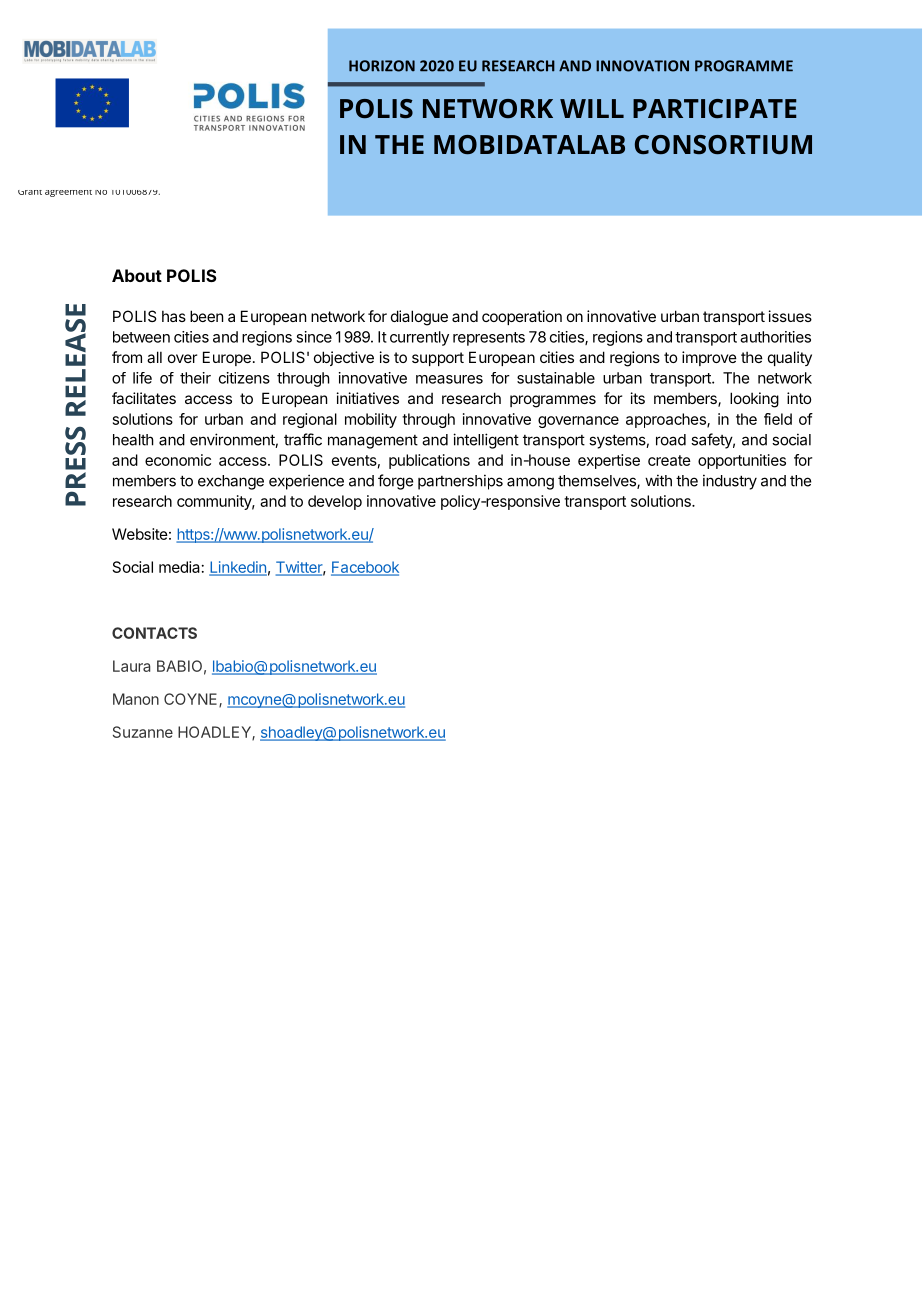 The width and height of the image is (924, 1308). What do you see at coordinates (715, 108) in the image?
I see `PARTICIPATE` at bounding box center [715, 108].
